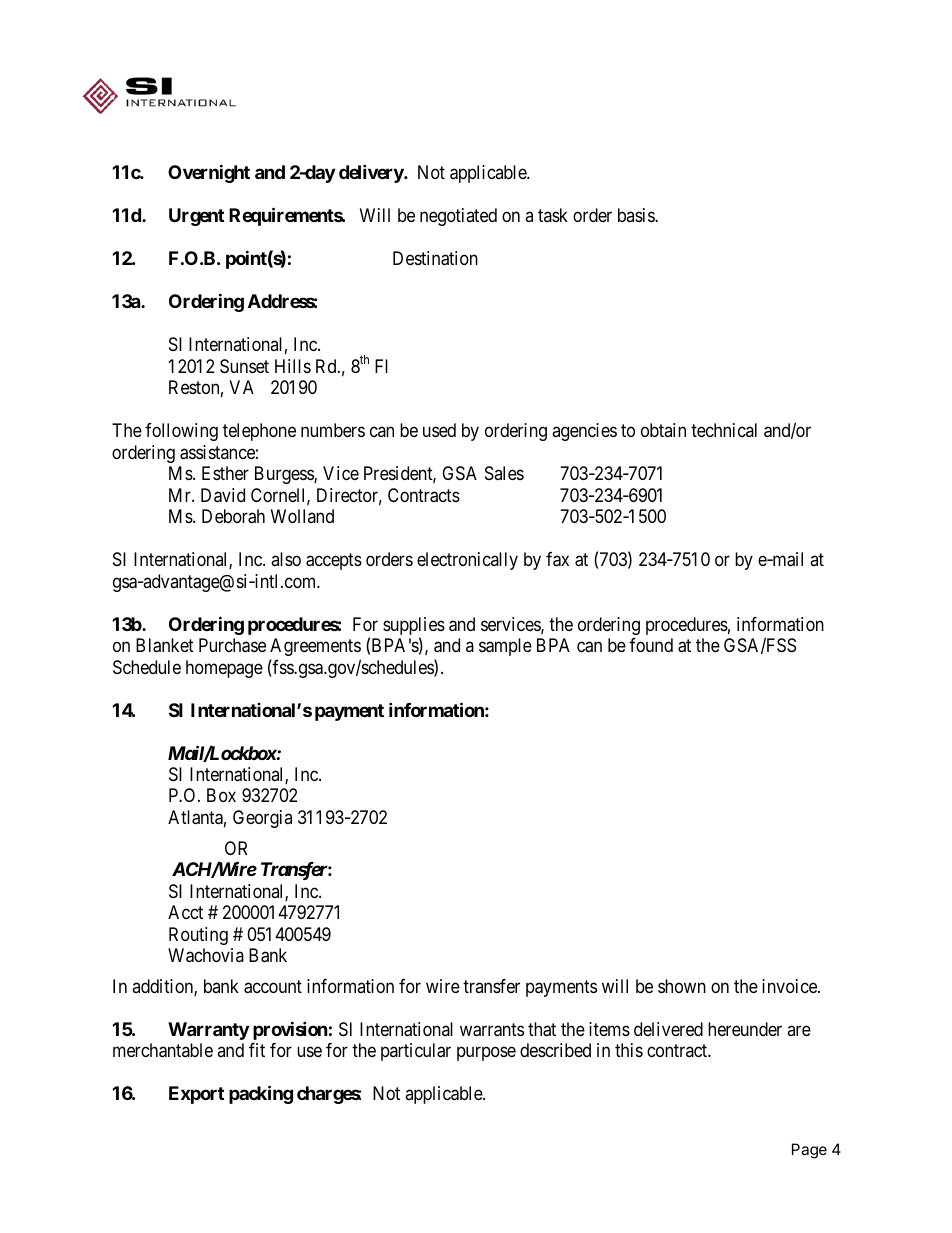 This image has width=952, height=1233. I want to click on fit, so click(257, 1050).
